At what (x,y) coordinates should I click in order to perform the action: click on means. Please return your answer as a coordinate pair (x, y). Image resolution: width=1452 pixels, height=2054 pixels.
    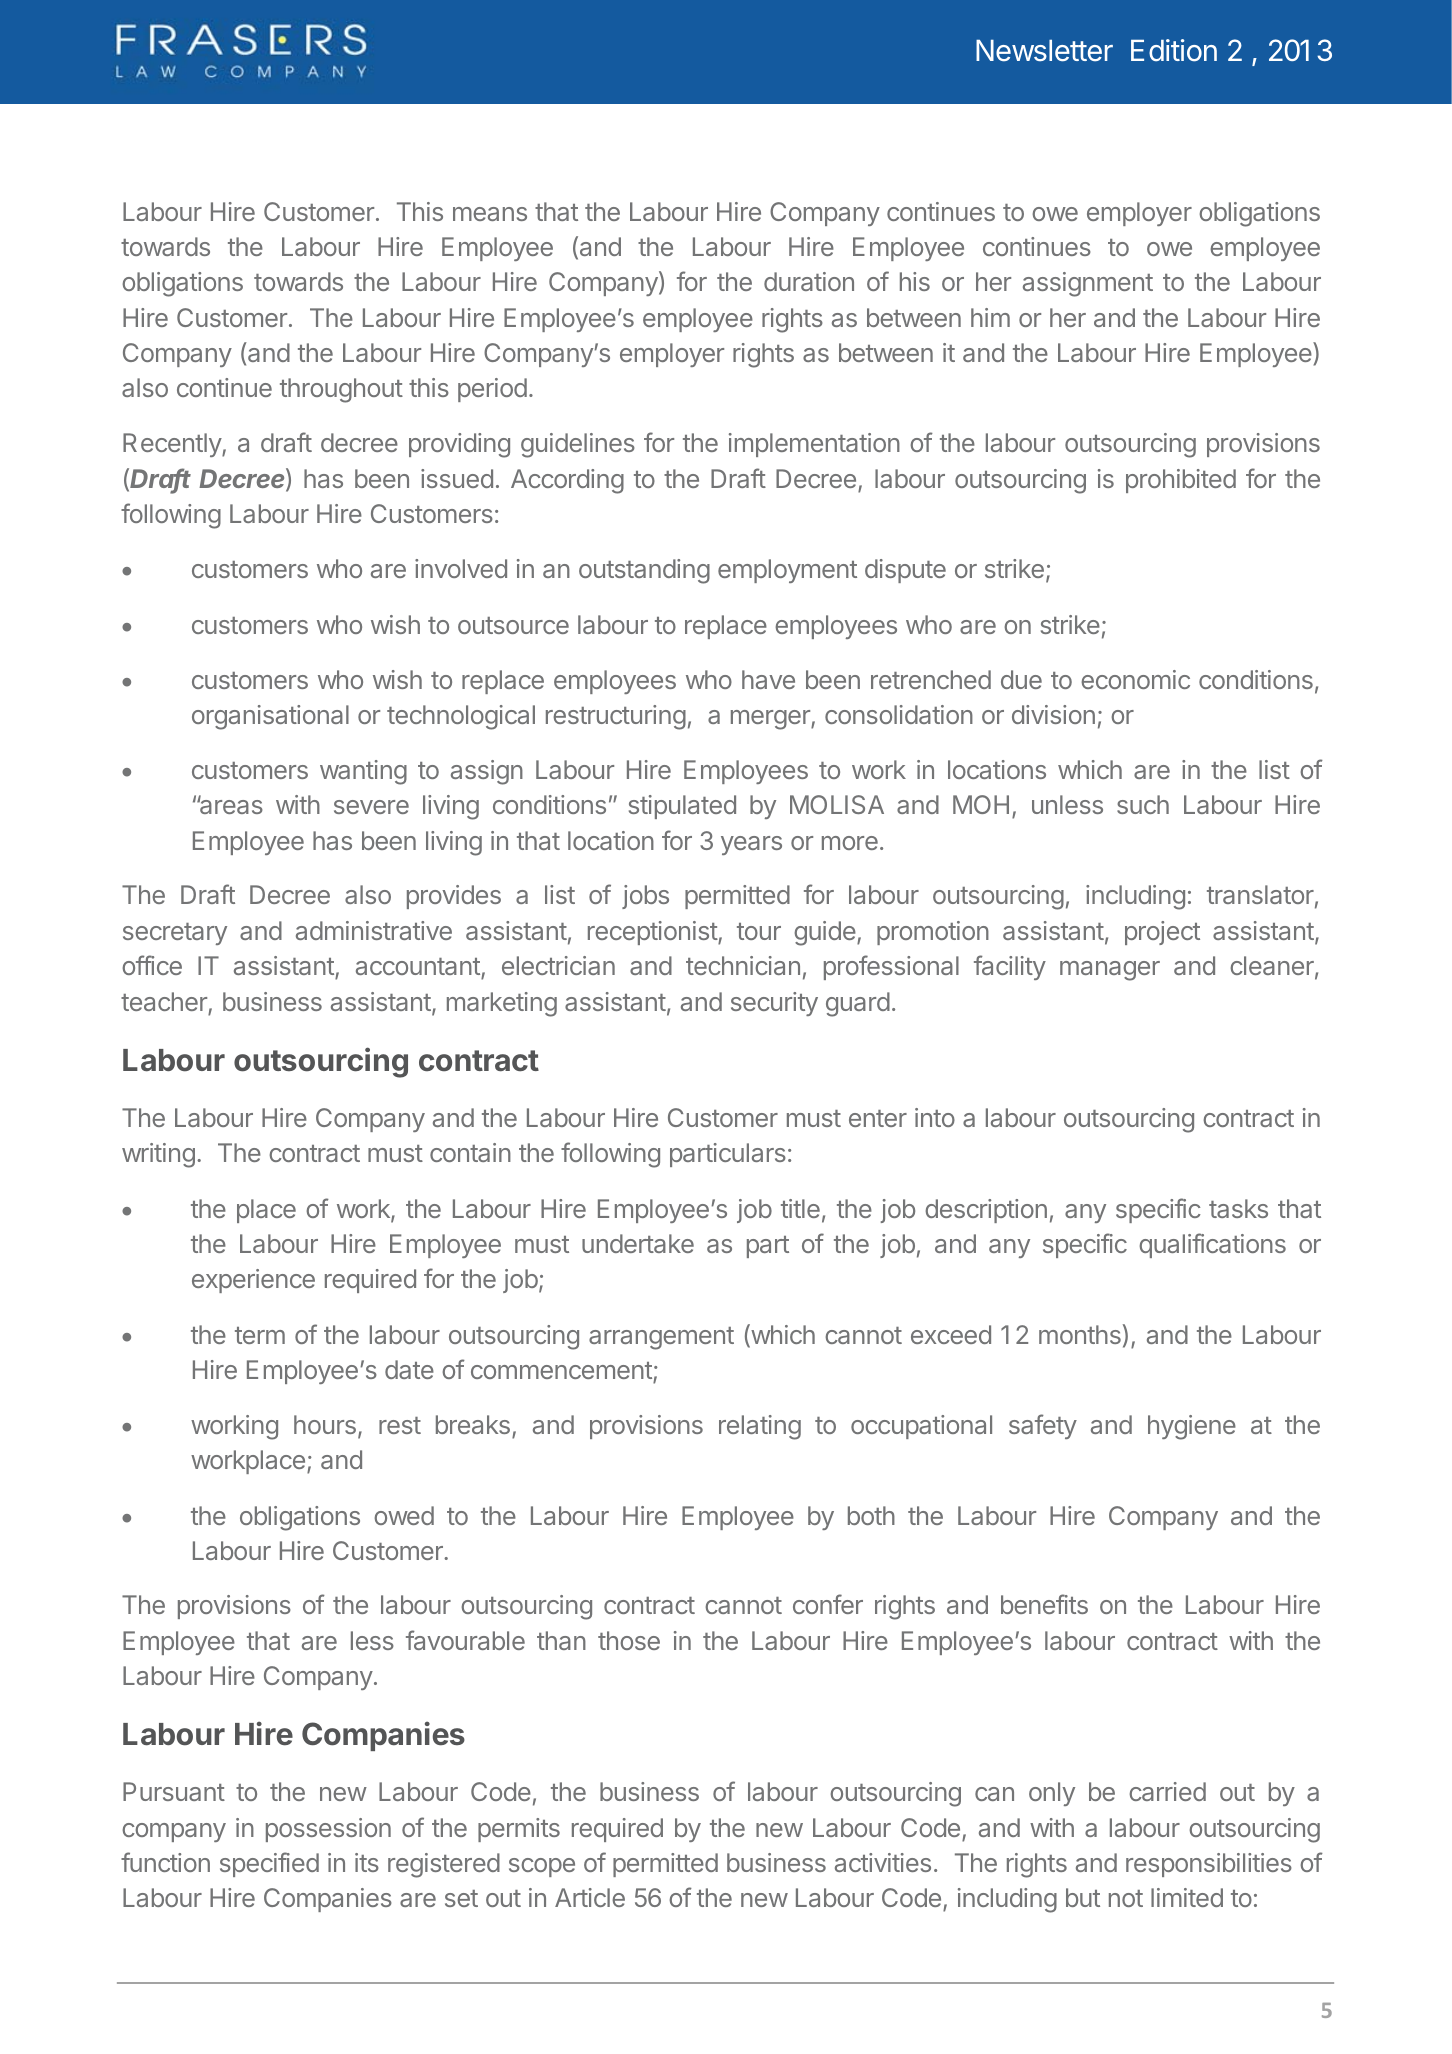
    Looking at the image, I should click on (490, 214).
